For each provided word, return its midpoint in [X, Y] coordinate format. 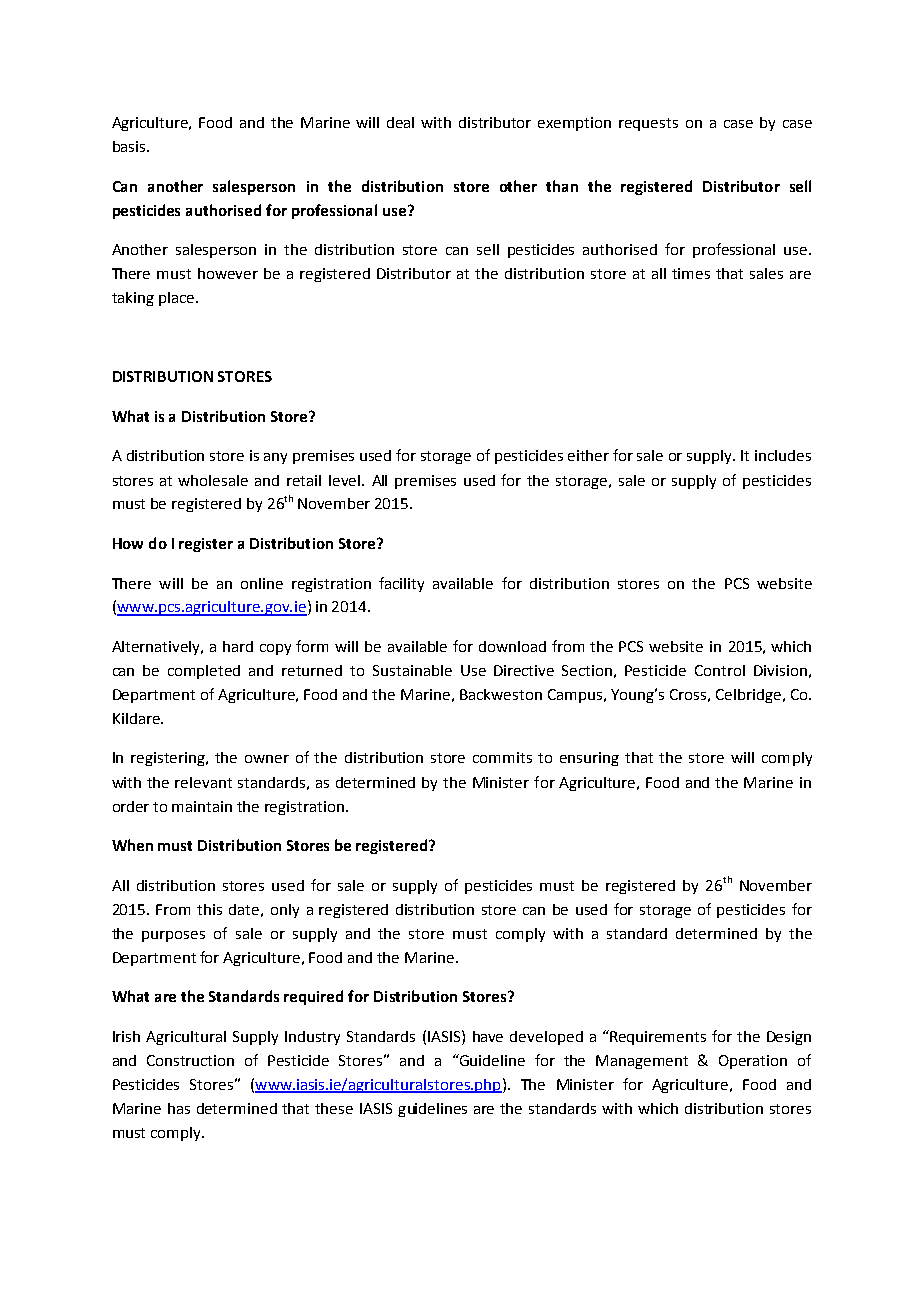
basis [130, 146]
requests [648, 124]
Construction [190, 1060]
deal [400, 122]
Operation [753, 1062]
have [488, 1036]
